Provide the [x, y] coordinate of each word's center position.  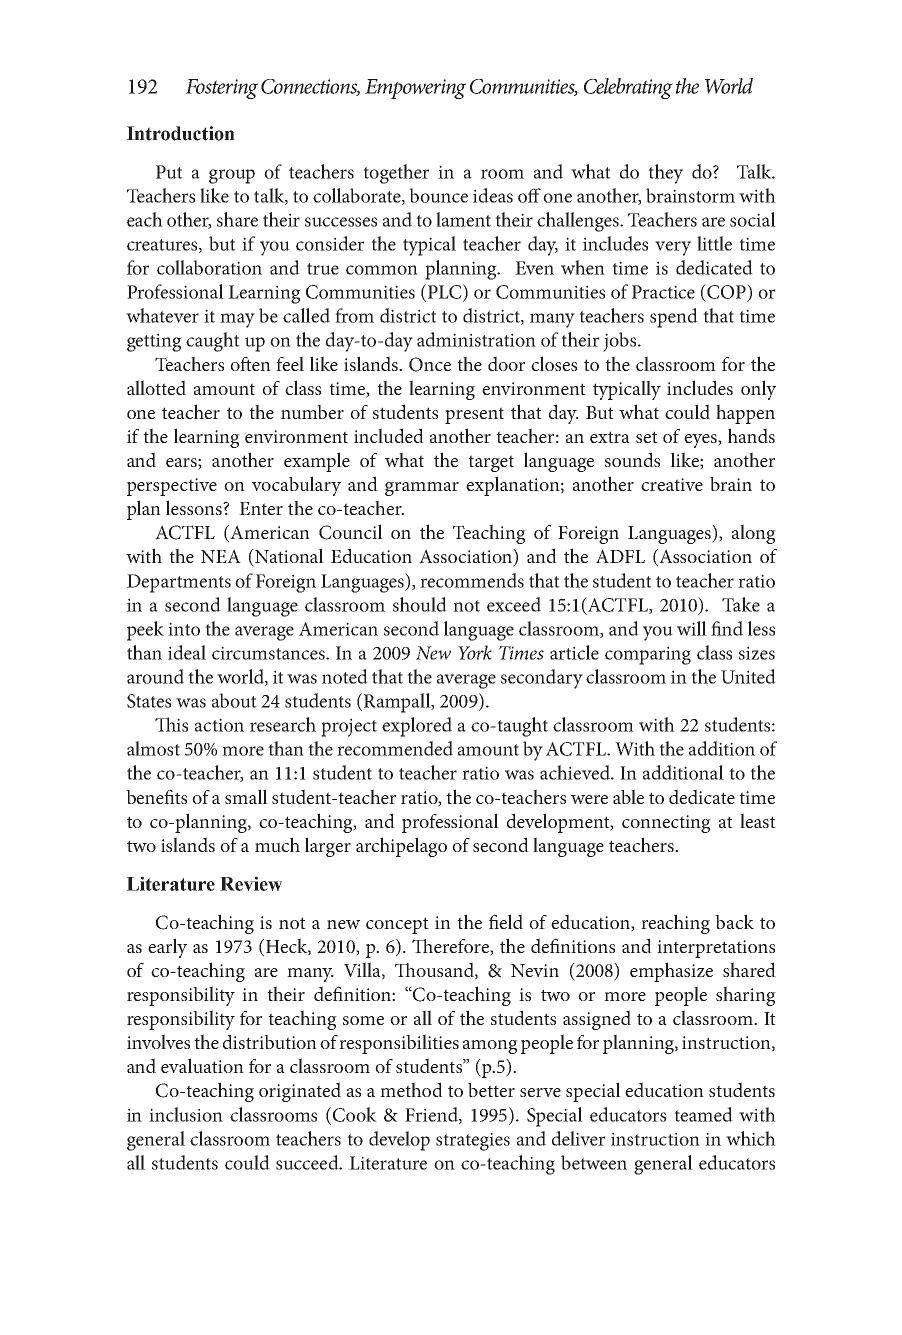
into [184, 629]
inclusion [186, 1114]
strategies [473, 1141]
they [665, 174]
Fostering [222, 89]
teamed [703, 1114]
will [692, 628]
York [475, 652]
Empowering [415, 89]
